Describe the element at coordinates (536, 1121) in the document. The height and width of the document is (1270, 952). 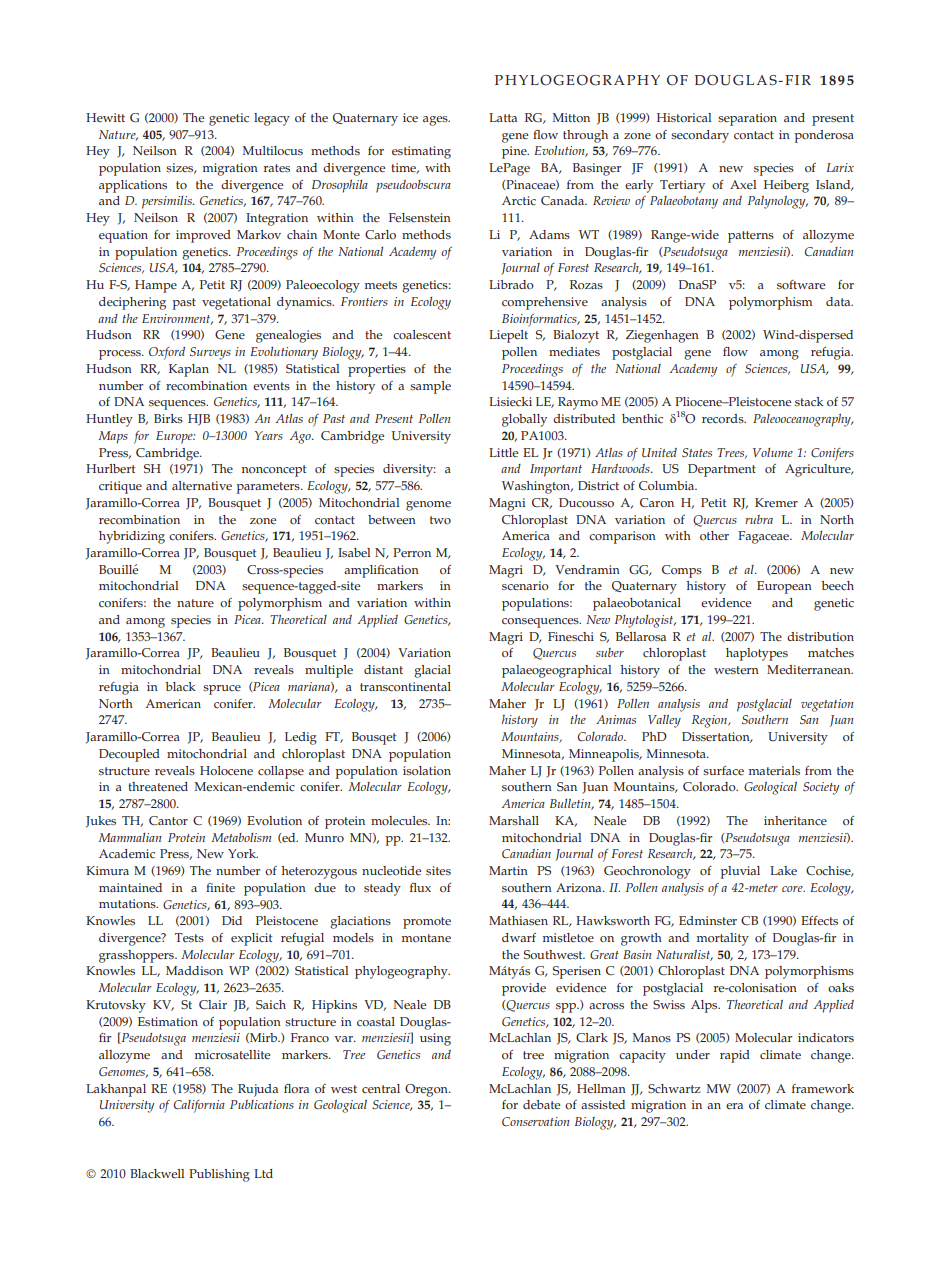
I see `Conservation` at that location.
